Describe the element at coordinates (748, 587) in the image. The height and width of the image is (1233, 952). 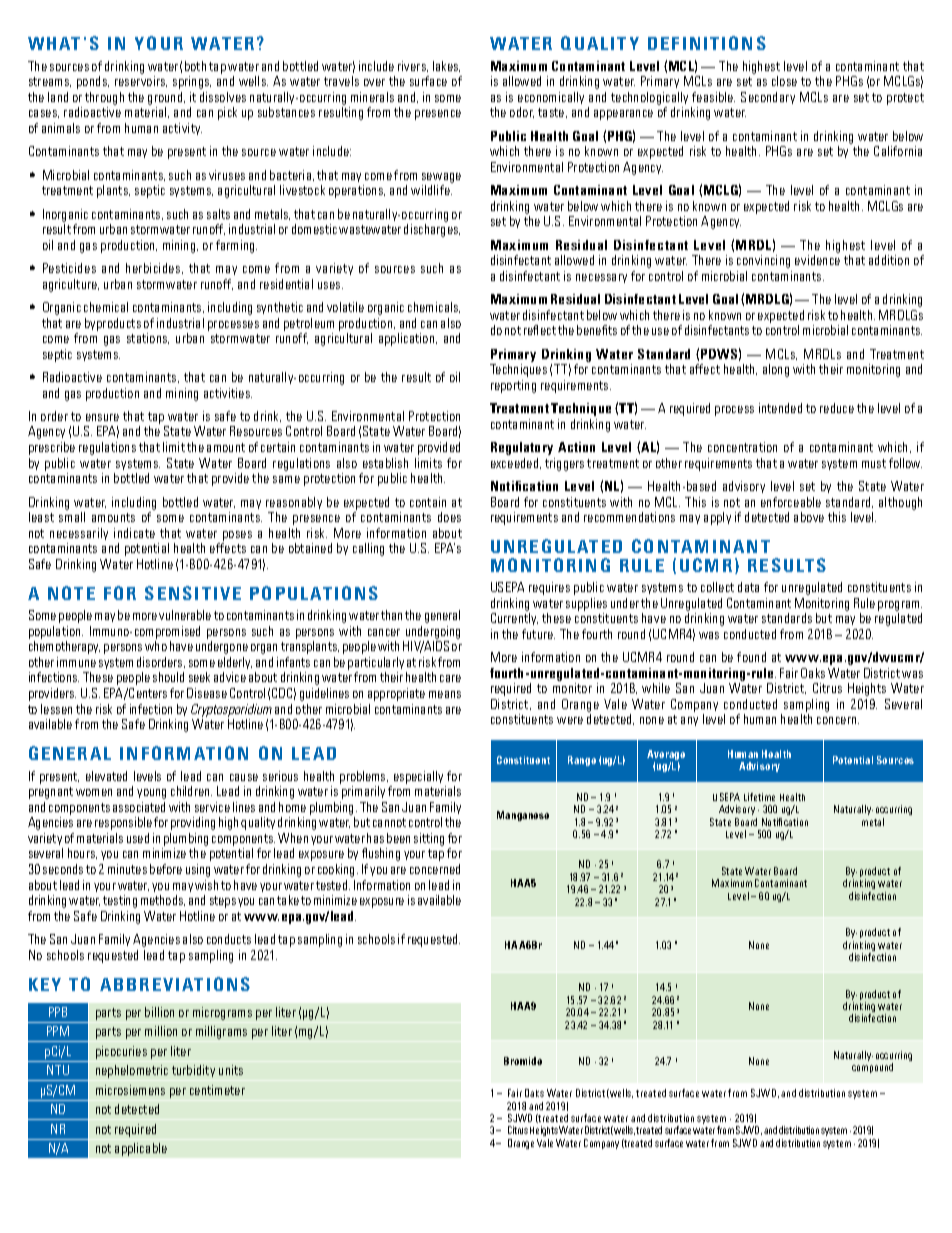
I see `data` at that location.
